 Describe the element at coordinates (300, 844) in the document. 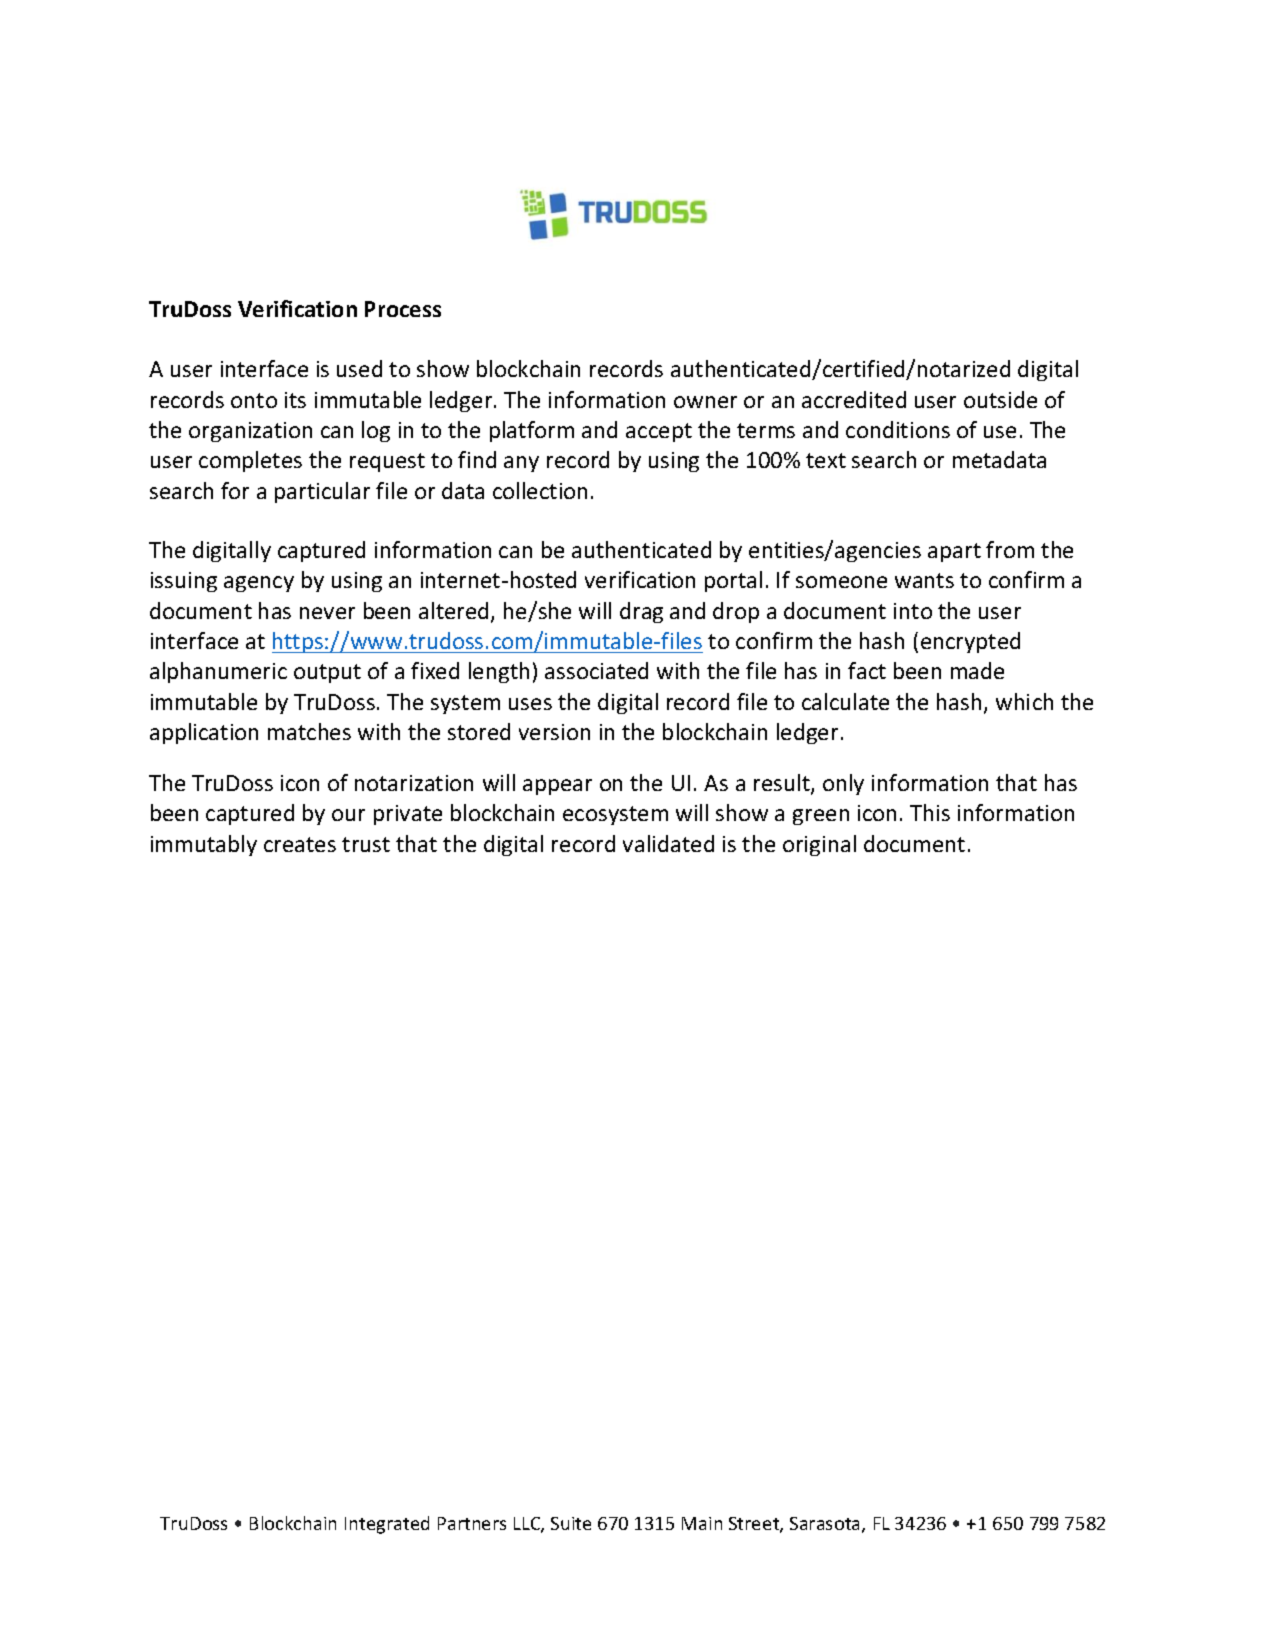

I see `creates` at that location.
